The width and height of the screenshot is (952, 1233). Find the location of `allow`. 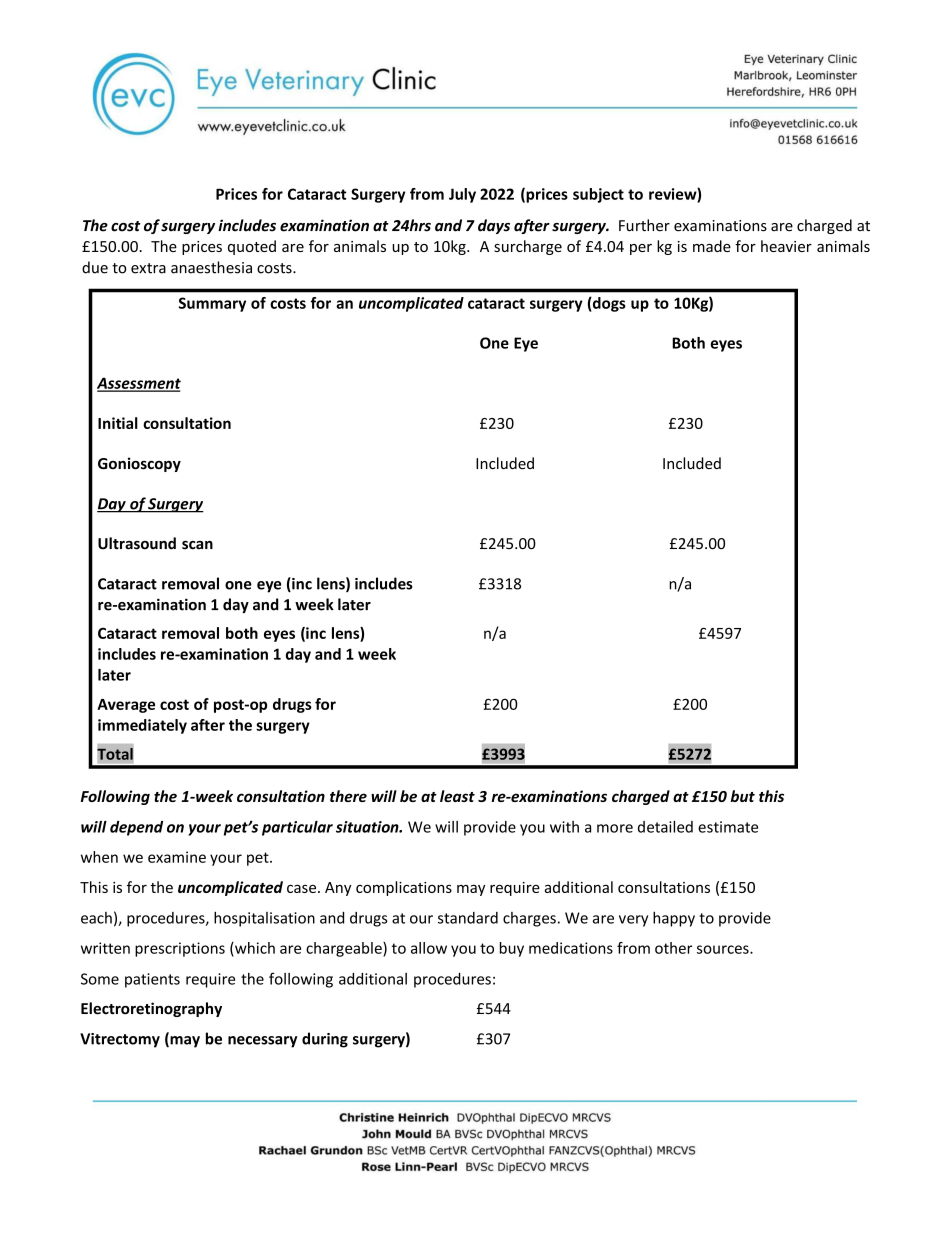

allow is located at coordinates (429, 948).
